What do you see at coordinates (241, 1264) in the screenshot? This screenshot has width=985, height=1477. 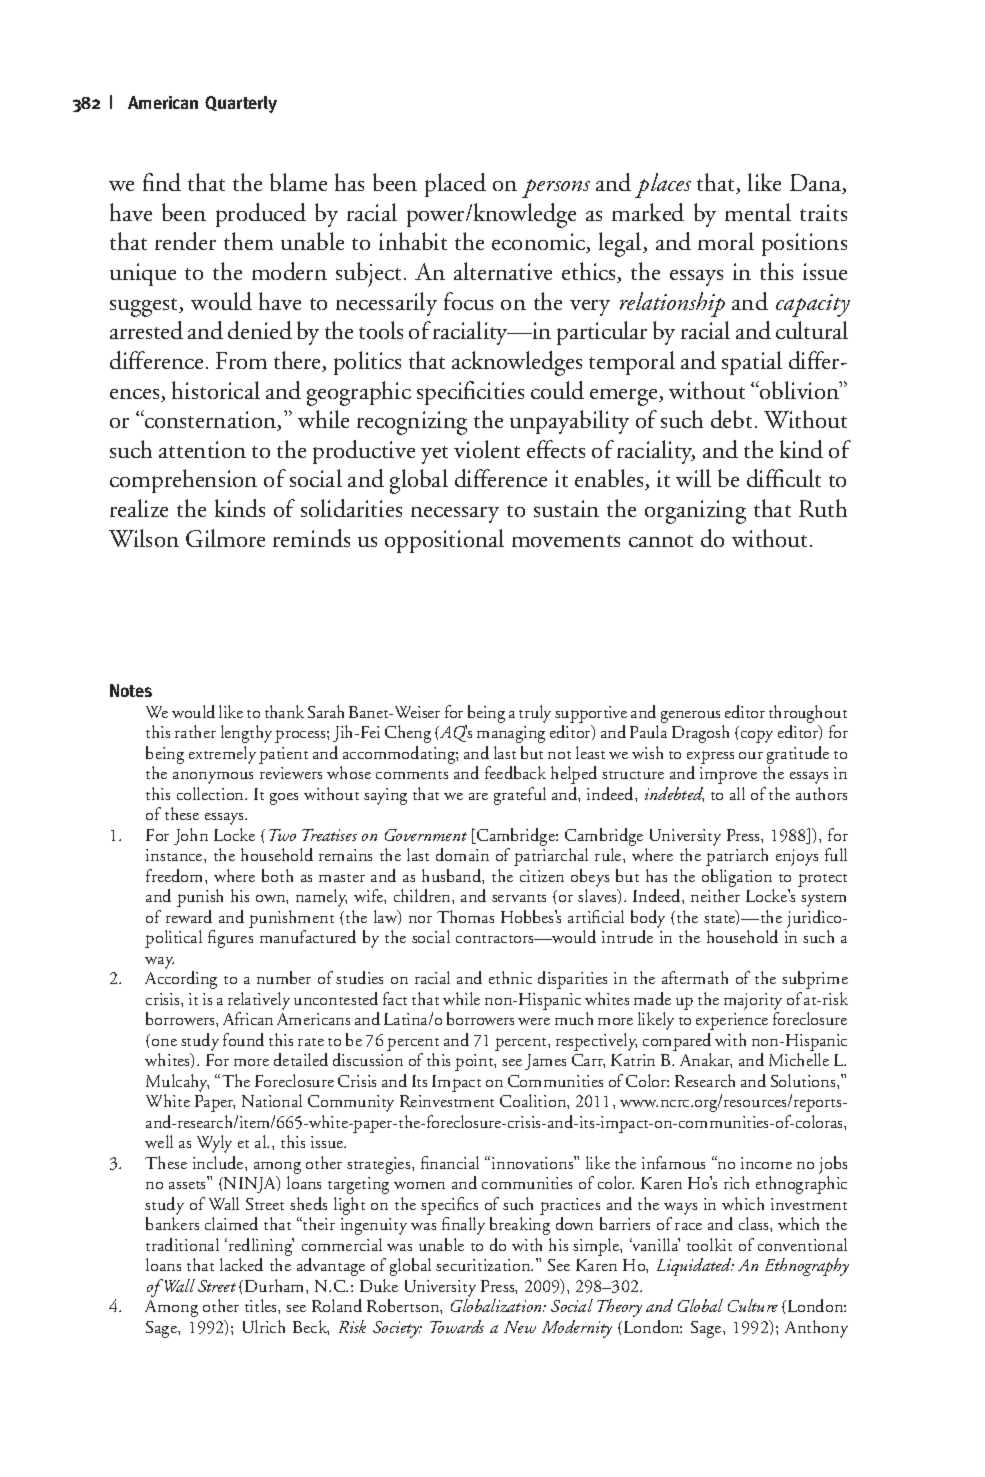 I see `lacked` at bounding box center [241, 1264].
